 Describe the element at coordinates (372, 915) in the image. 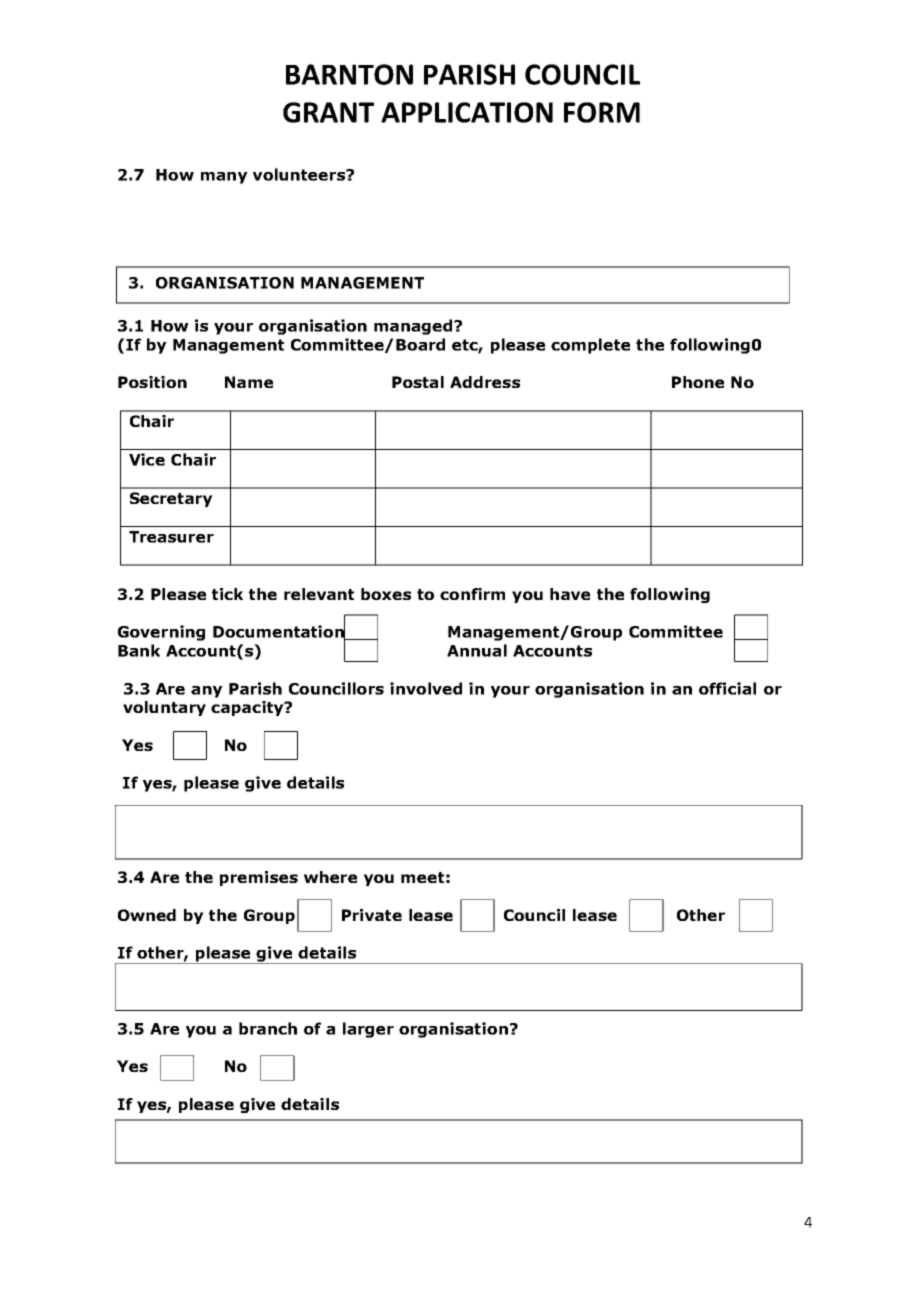

I see `Private` at that location.
